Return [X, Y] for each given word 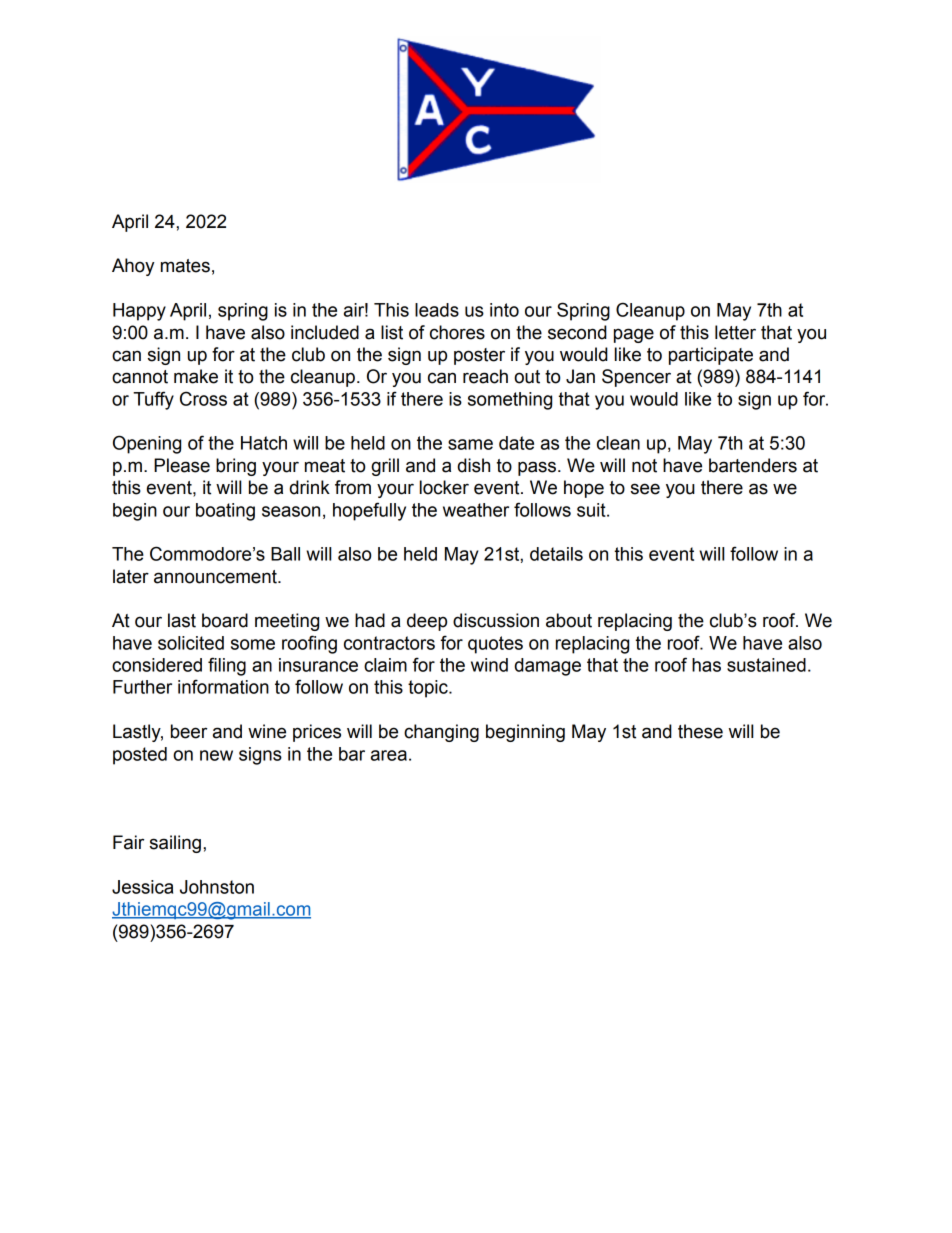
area [389, 755]
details [556, 554]
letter [735, 332]
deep [427, 622]
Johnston [217, 887]
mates [185, 266]
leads [437, 310]
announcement [216, 577]
